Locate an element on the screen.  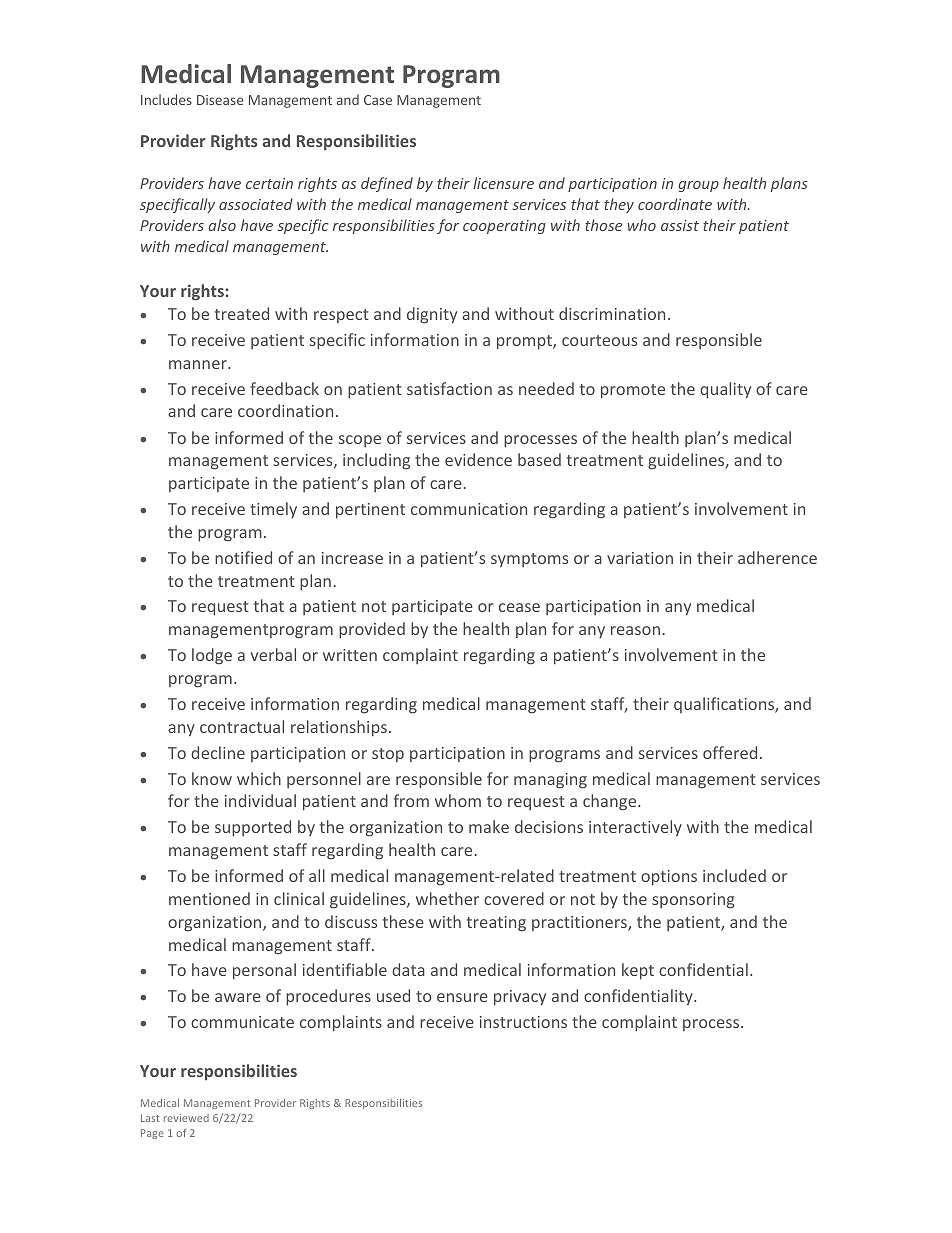
Case is located at coordinates (378, 100).
